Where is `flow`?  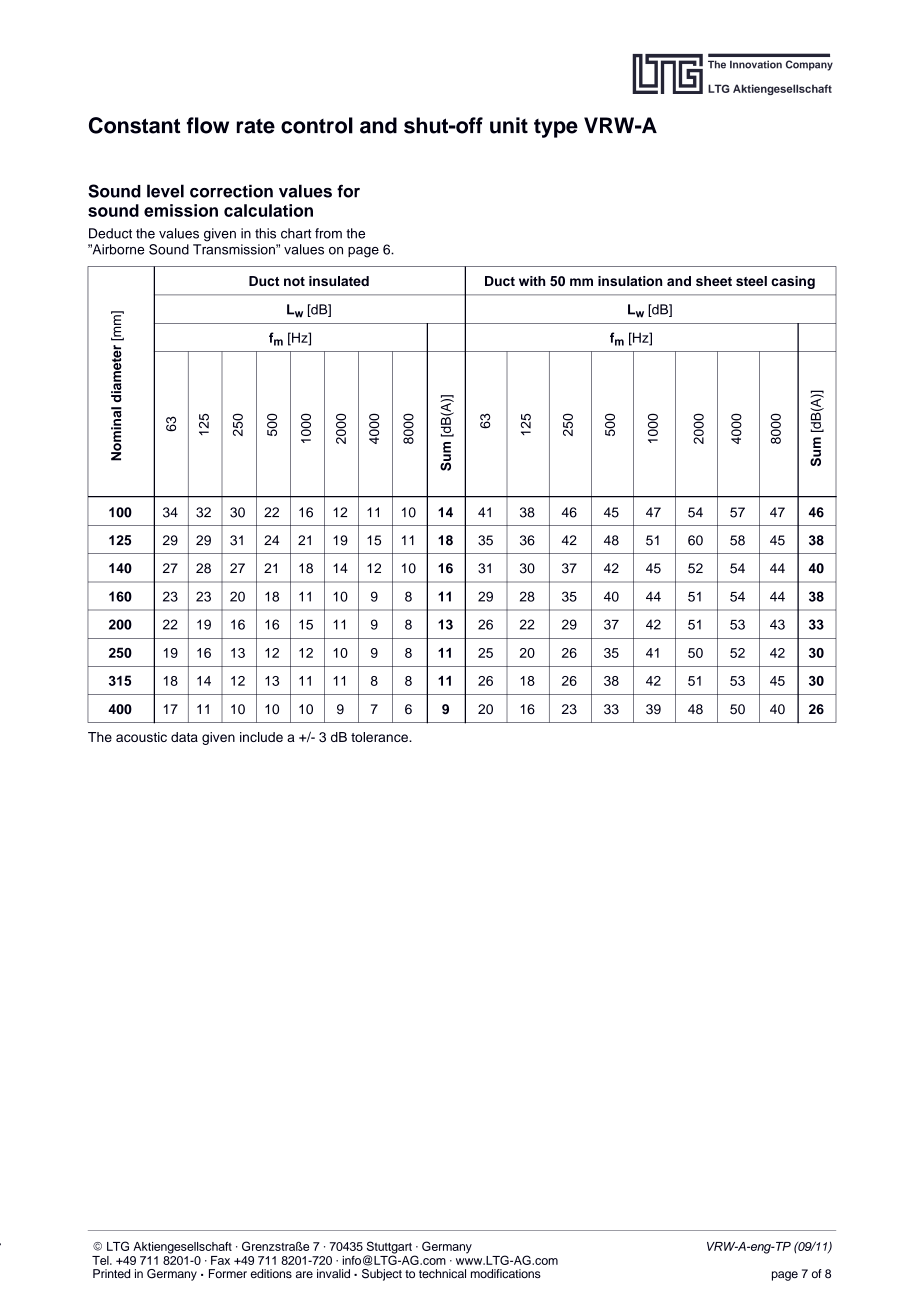
flow is located at coordinates (208, 125).
